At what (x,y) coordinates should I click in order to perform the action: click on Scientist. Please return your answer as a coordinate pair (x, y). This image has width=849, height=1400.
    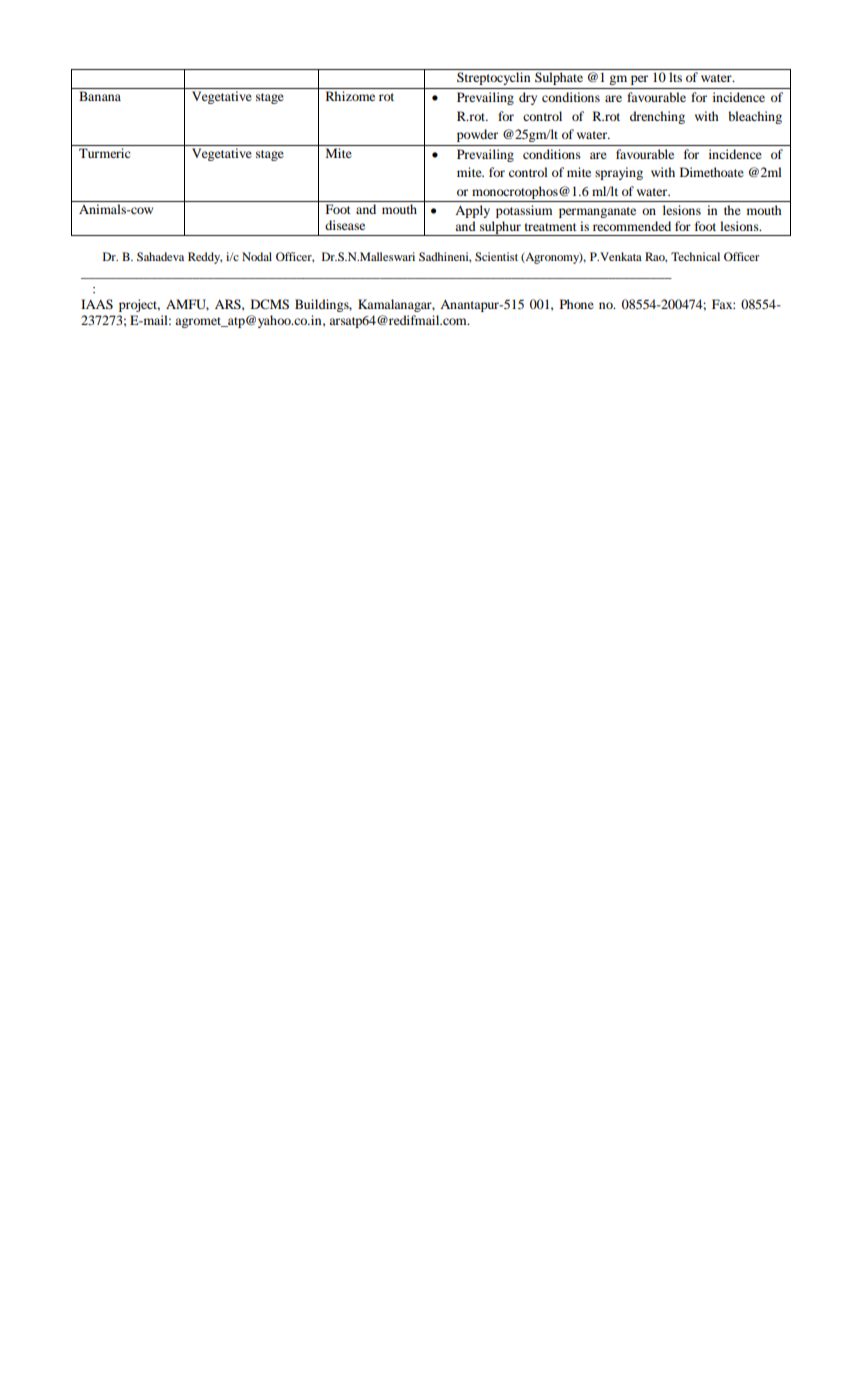
    Looking at the image, I should click on (496, 256).
